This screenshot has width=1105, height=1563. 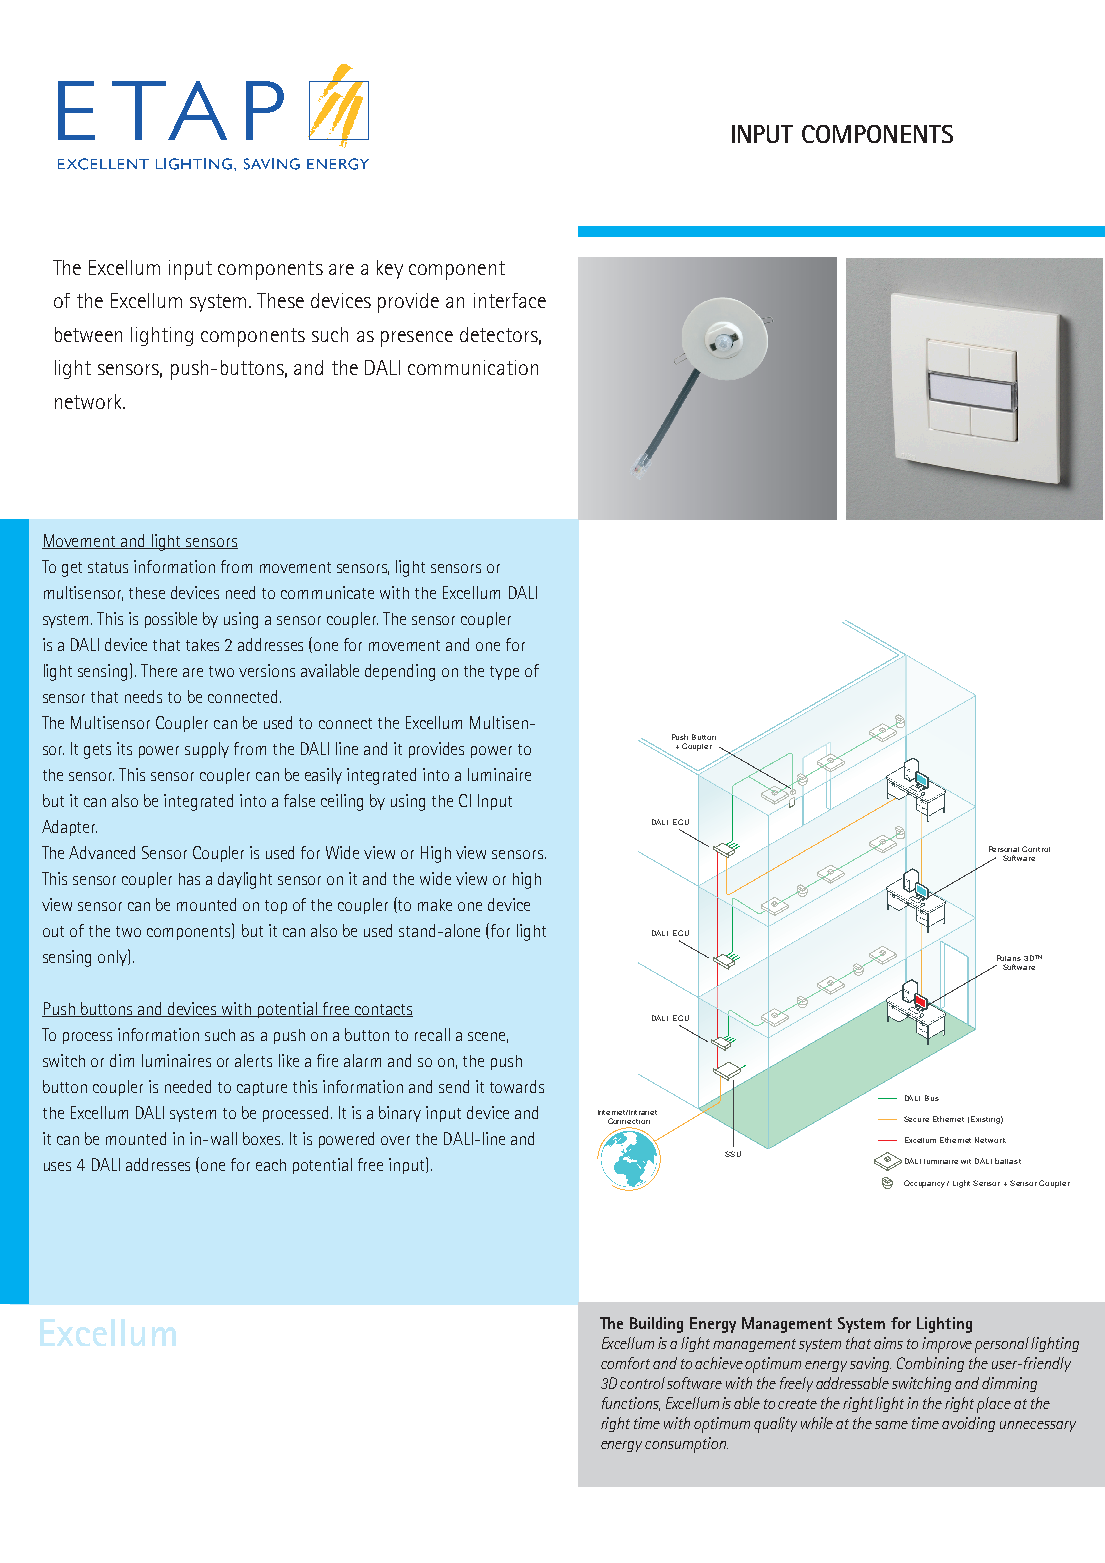 I want to click on between, so click(x=88, y=334).
